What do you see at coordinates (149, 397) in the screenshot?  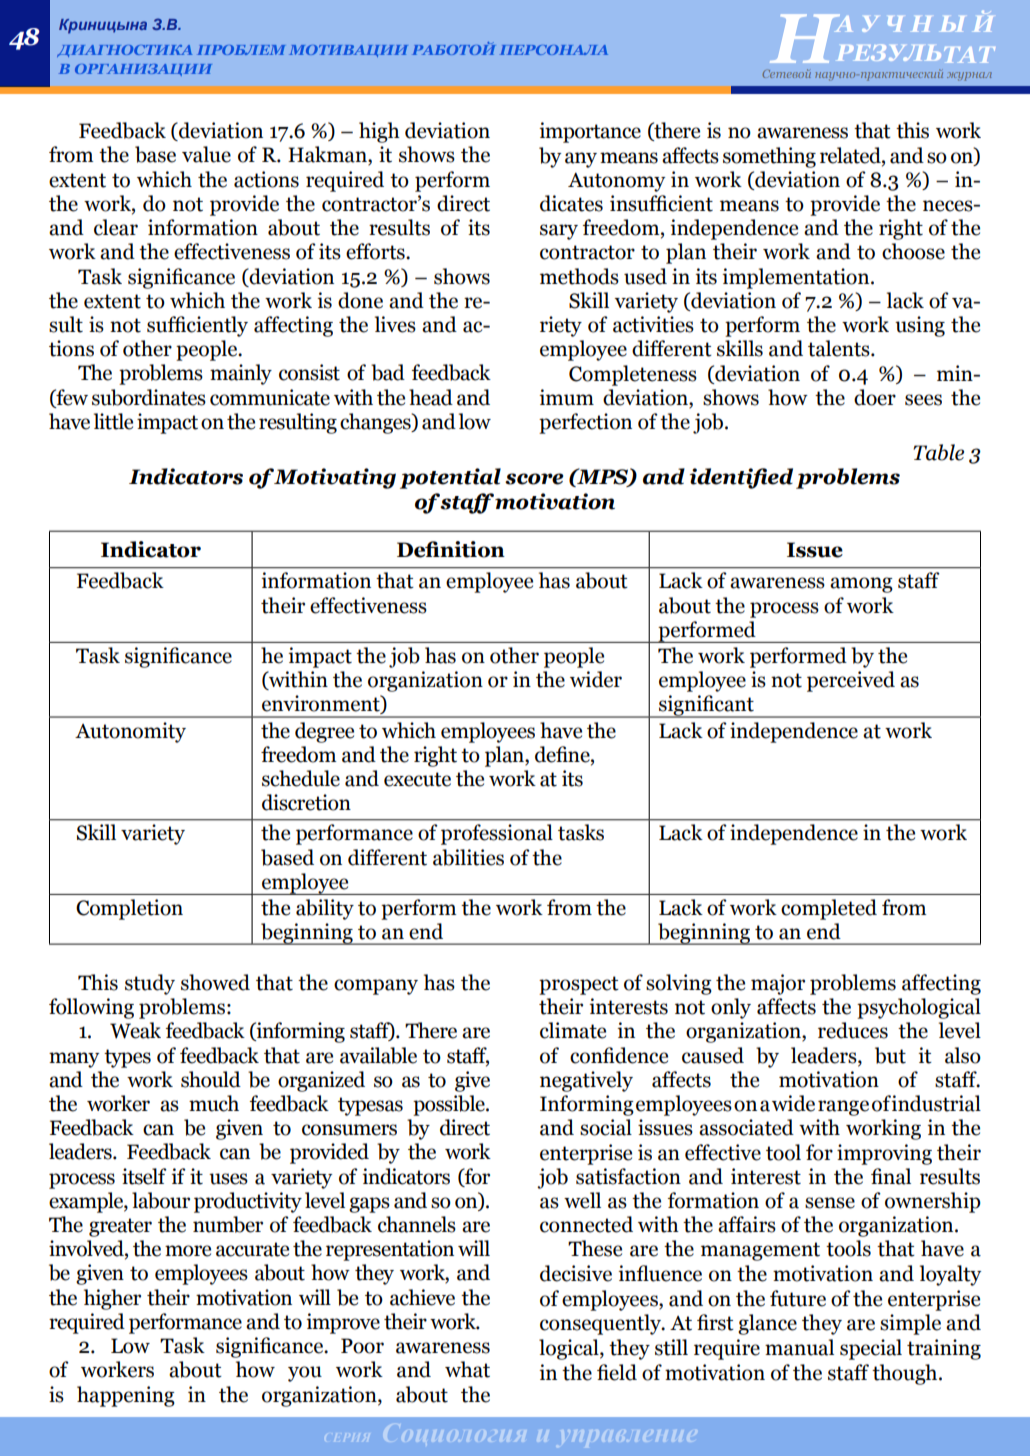 I see `subordinates` at bounding box center [149, 397].
